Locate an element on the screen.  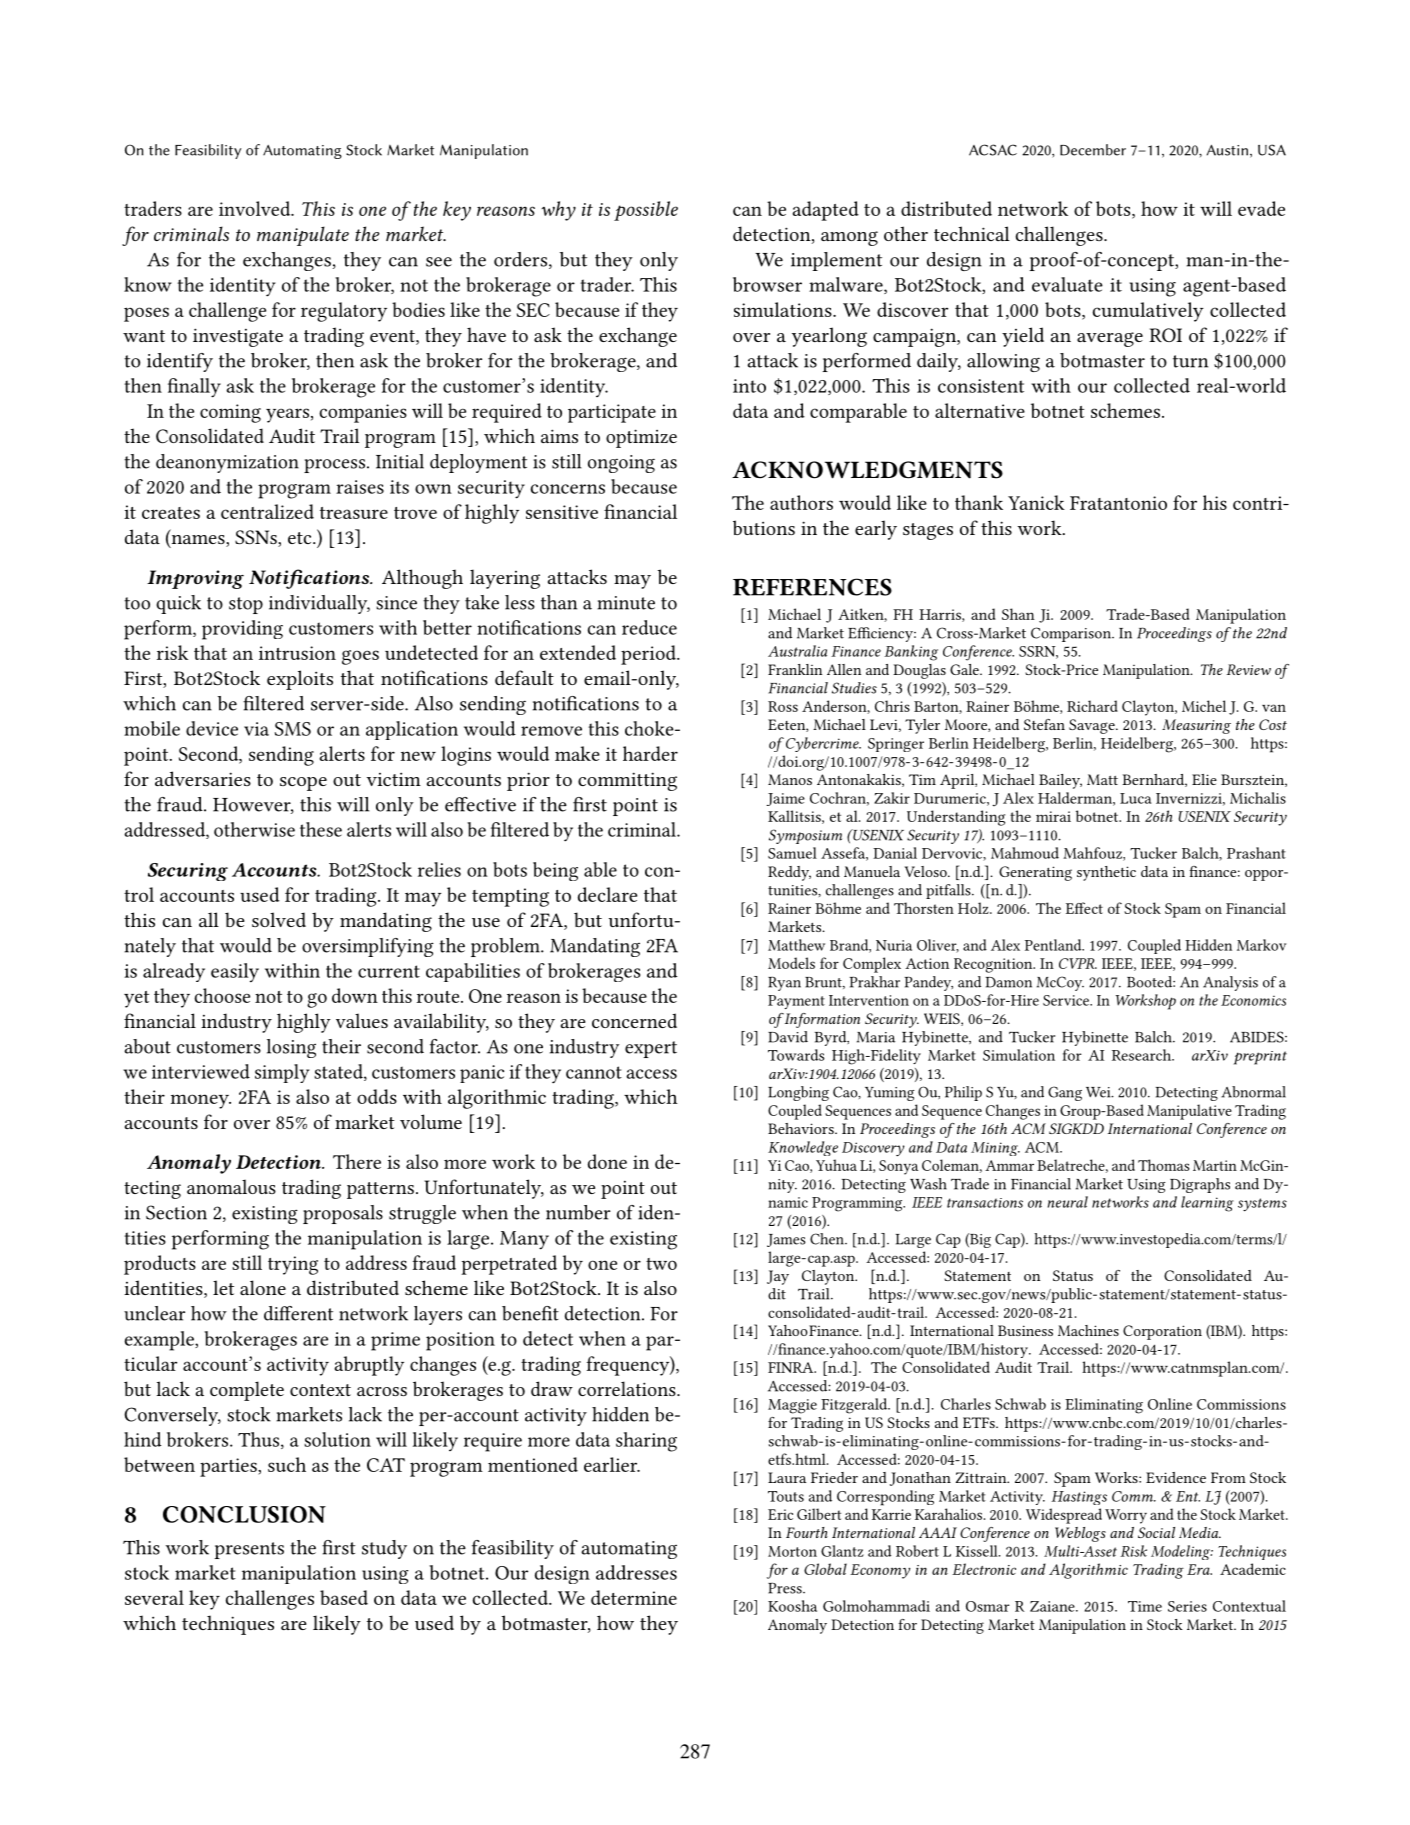
presents is located at coordinates (249, 1550).
